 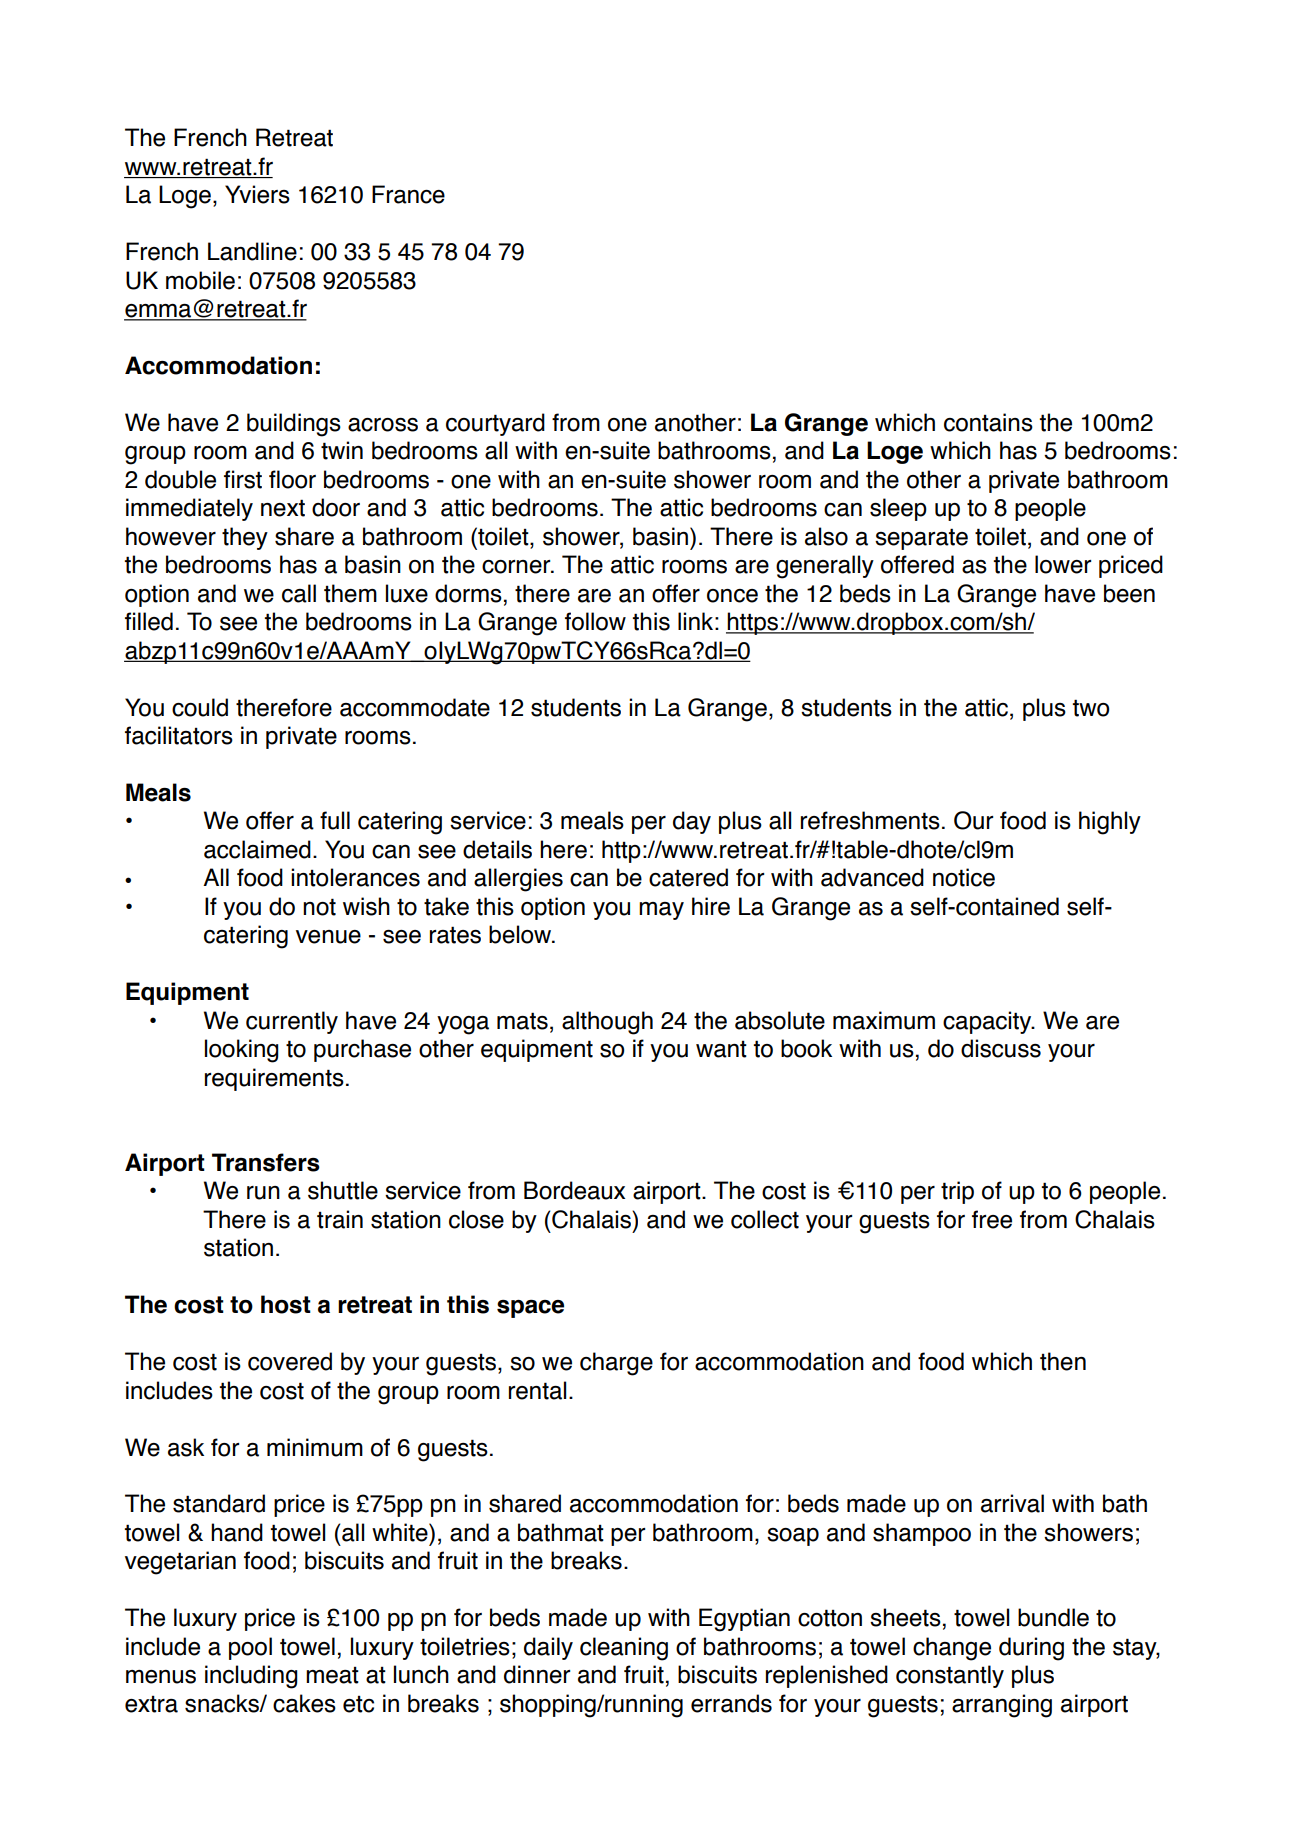 What do you see at coordinates (1031, 1649) in the document?
I see `during` at bounding box center [1031, 1649].
